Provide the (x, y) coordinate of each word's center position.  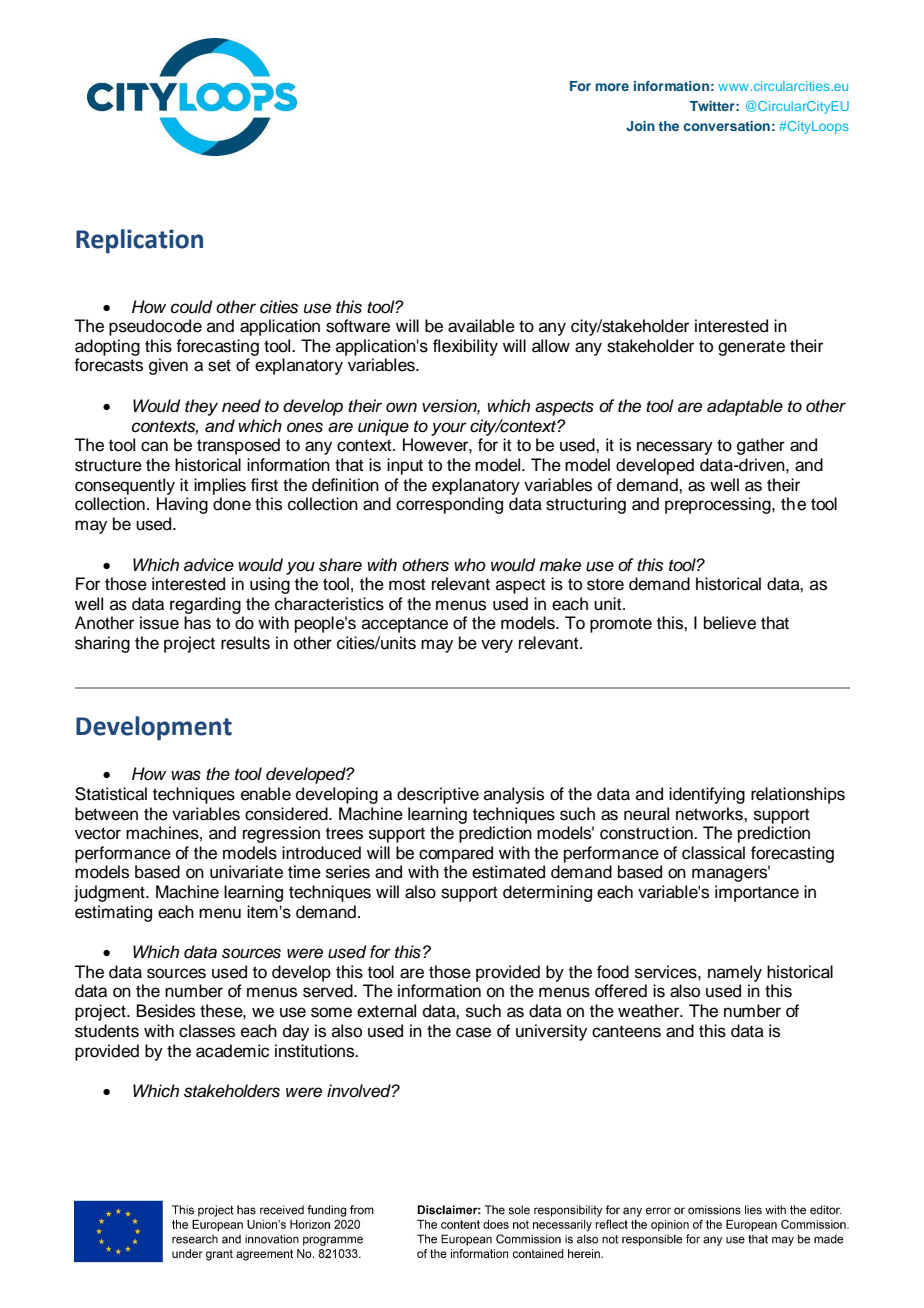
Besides (166, 1011)
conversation (726, 126)
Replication (139, 241)
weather (650, 1011)
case (473, 1032)
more (612, 87)
